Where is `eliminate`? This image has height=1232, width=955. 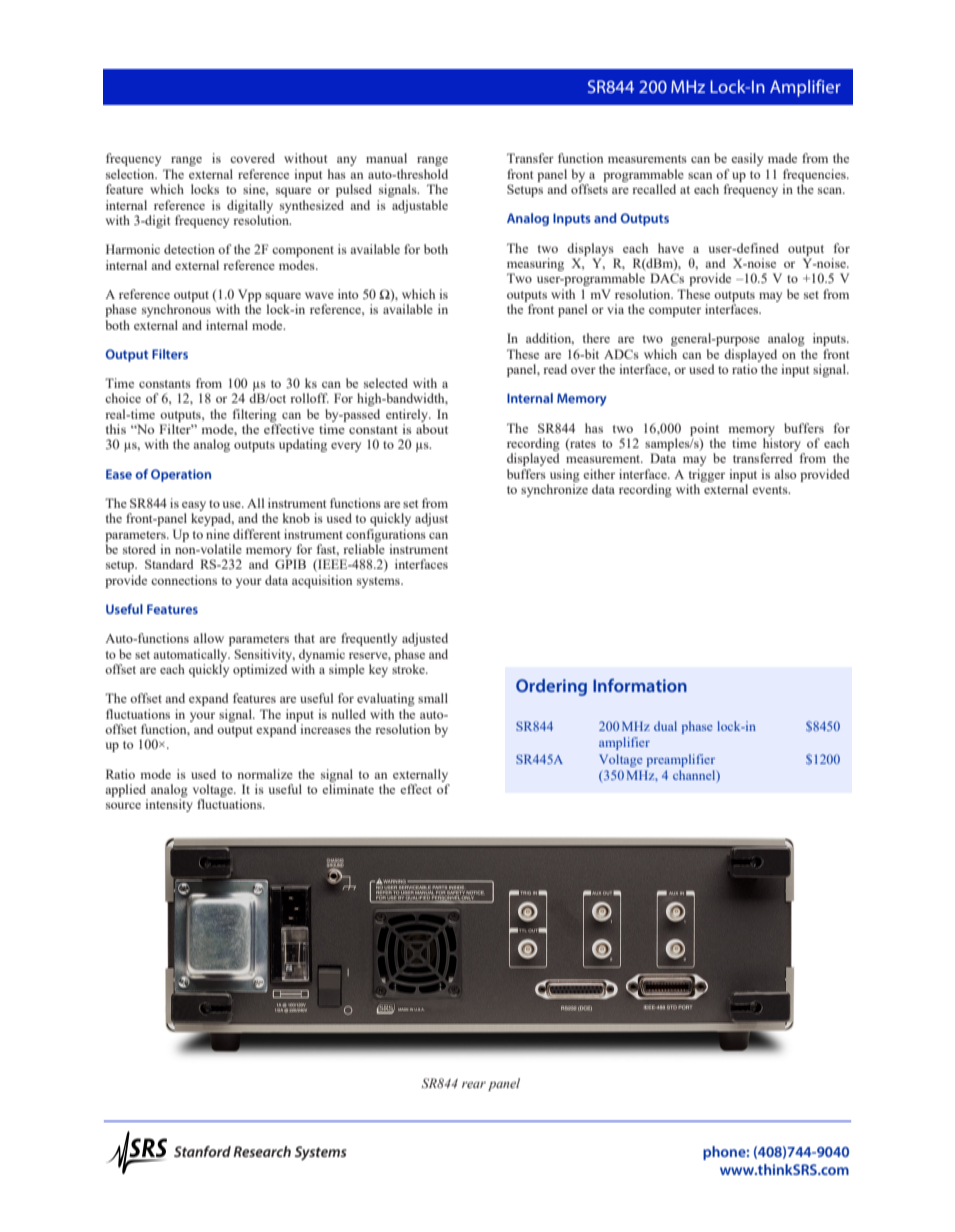 eliminate is located at coordinates (348, 789).
